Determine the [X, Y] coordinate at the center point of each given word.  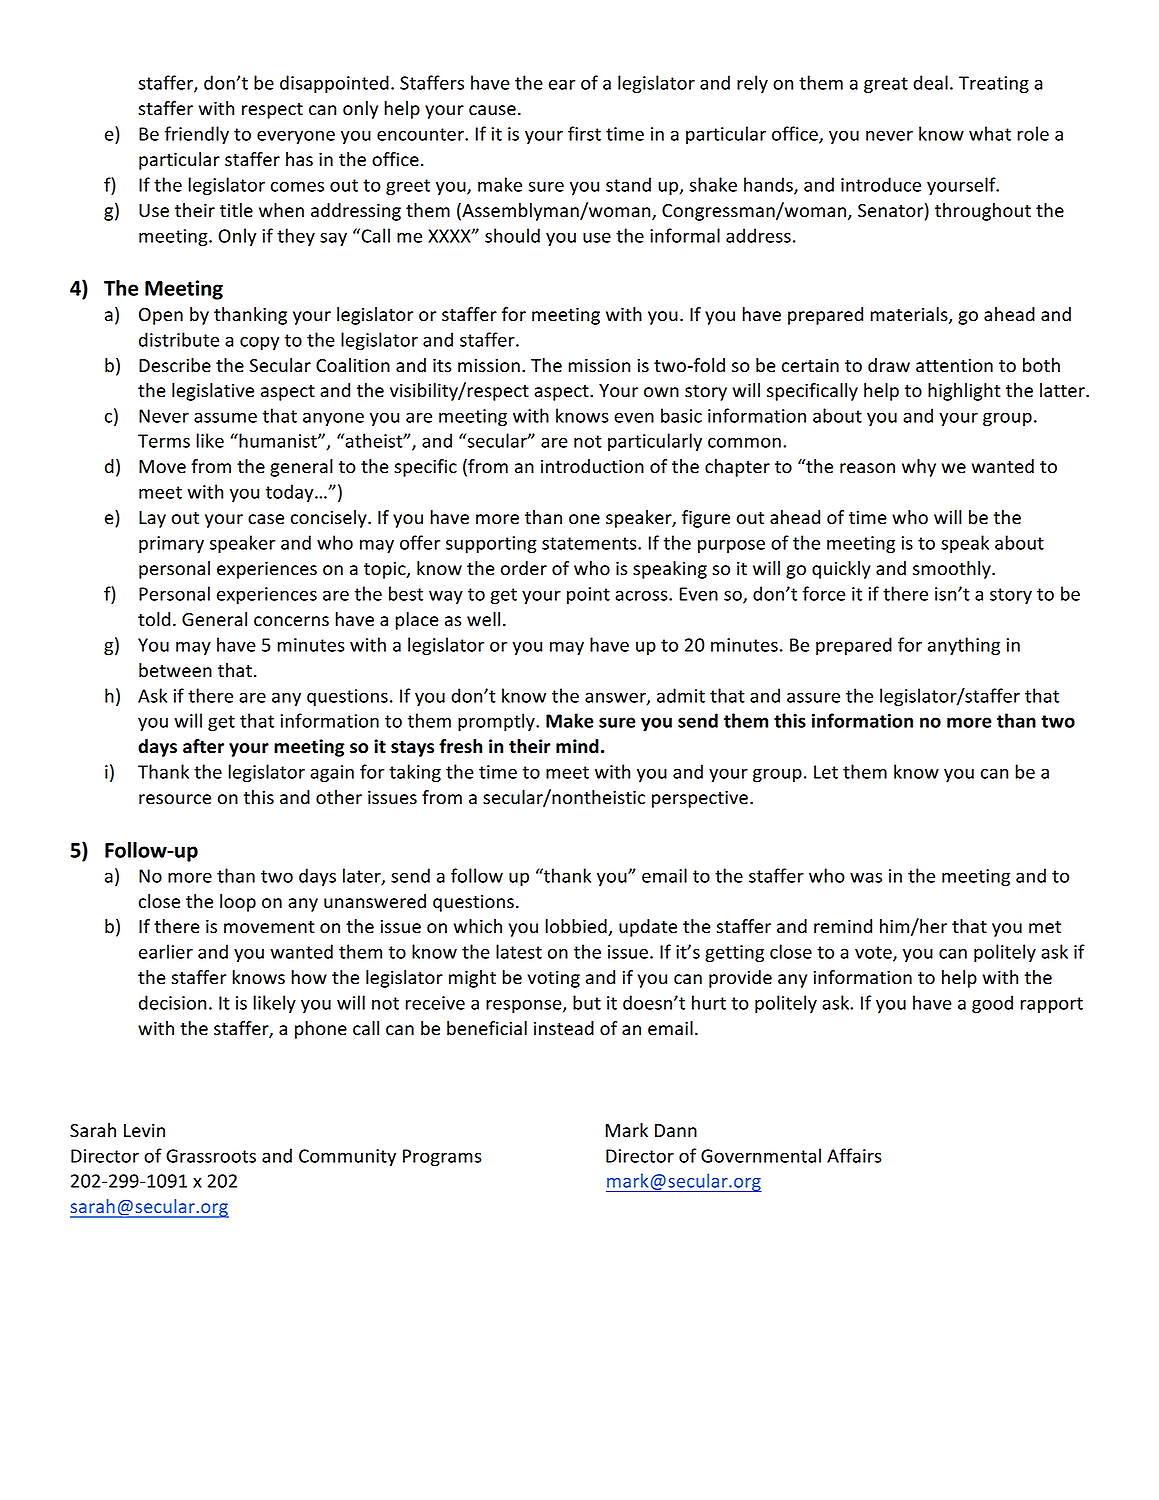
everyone [296, 137]
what [990, 133]
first [584, 133]
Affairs [854, 1155]
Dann [676, 1131]
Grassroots [211, 1156]
